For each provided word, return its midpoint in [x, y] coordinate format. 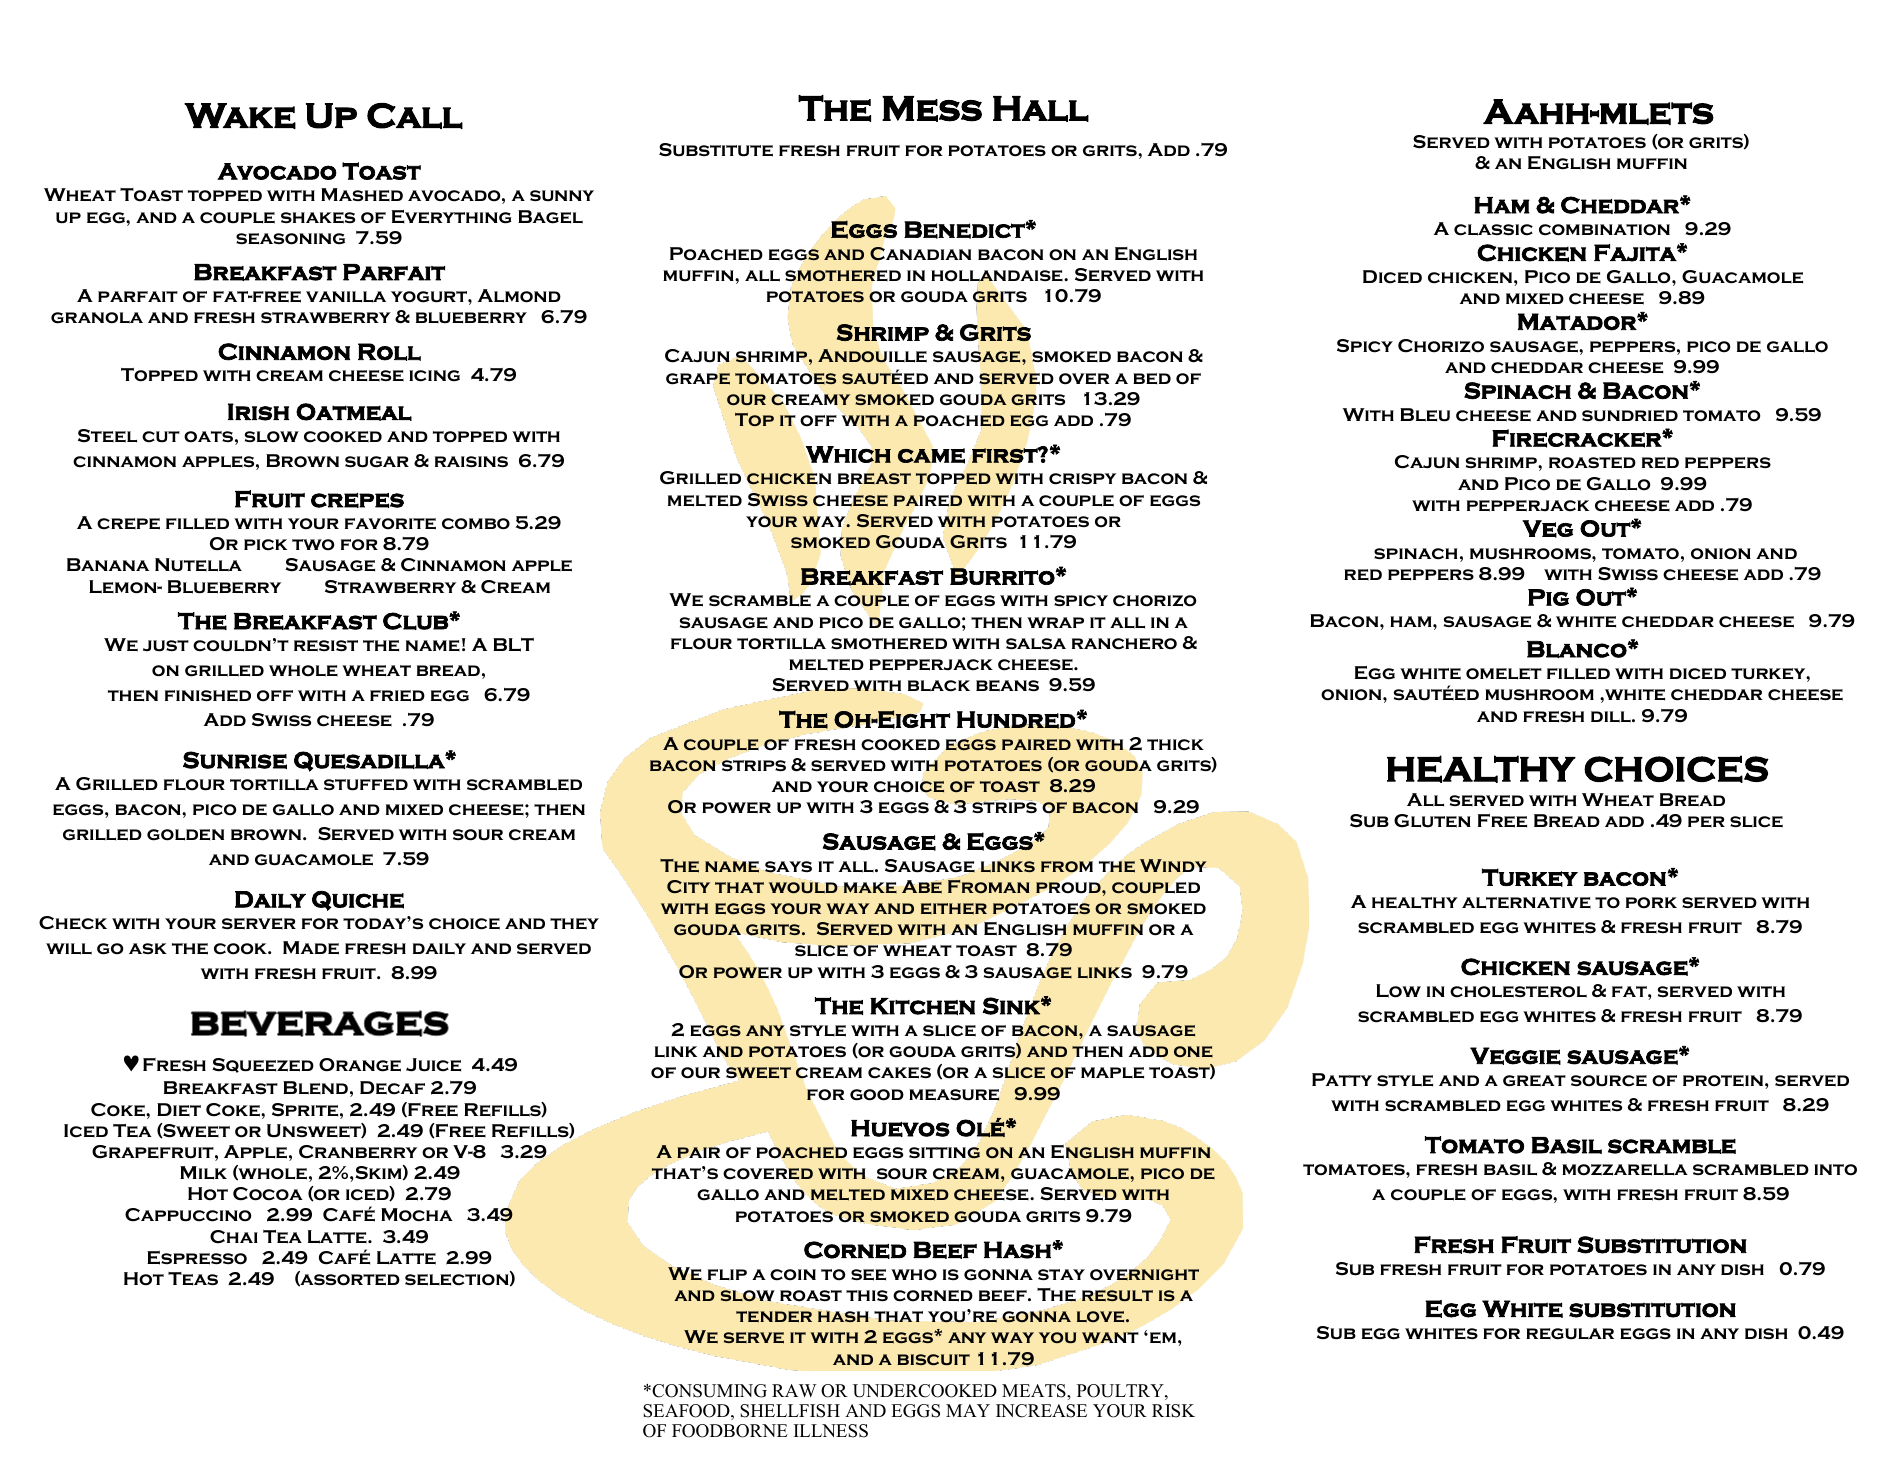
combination [1604, 230]
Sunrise [235, 760]
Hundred [1017, 721]
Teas [193, 1279]
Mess [932, 109]
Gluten [1432, 821]
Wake [240, 116]
